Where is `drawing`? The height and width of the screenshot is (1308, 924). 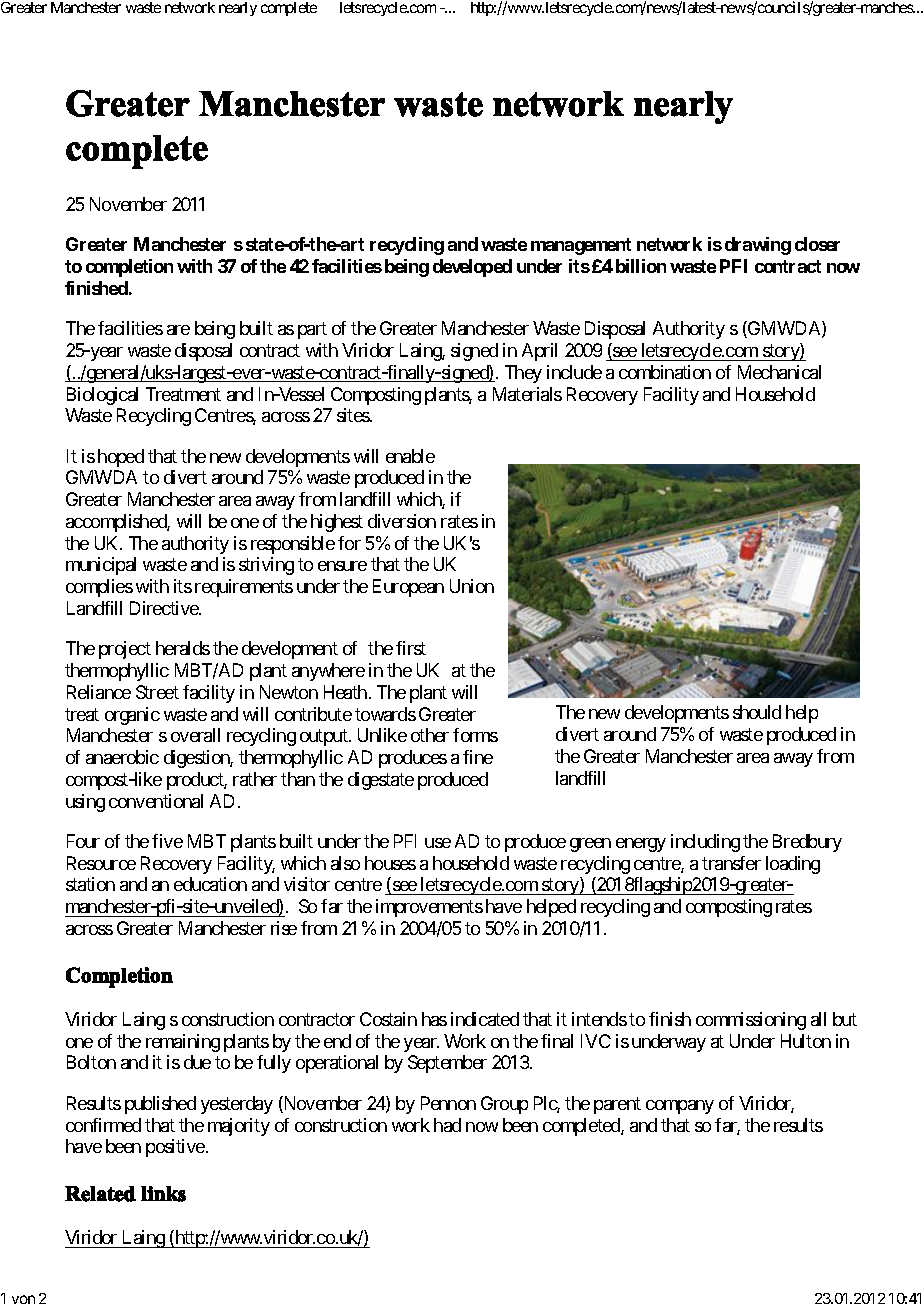 drawing is located at coordinates (758, 246).
